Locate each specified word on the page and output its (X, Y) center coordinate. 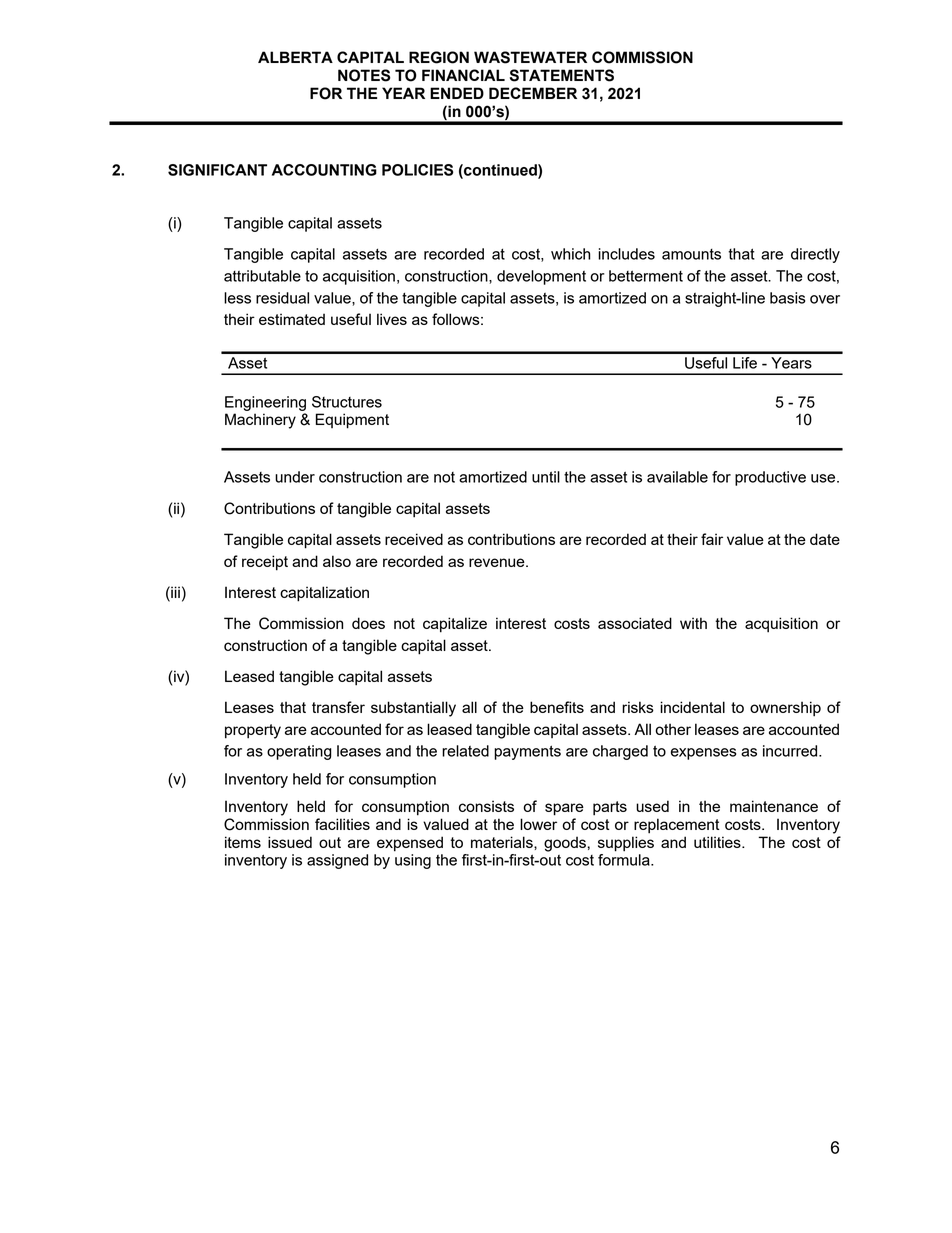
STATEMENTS (562, 75)
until (546, 477)
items (243, 842)
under (295, 477)
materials (503, 842)
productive (770, 478)
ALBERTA (295, 57)
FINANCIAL (463, 75)
